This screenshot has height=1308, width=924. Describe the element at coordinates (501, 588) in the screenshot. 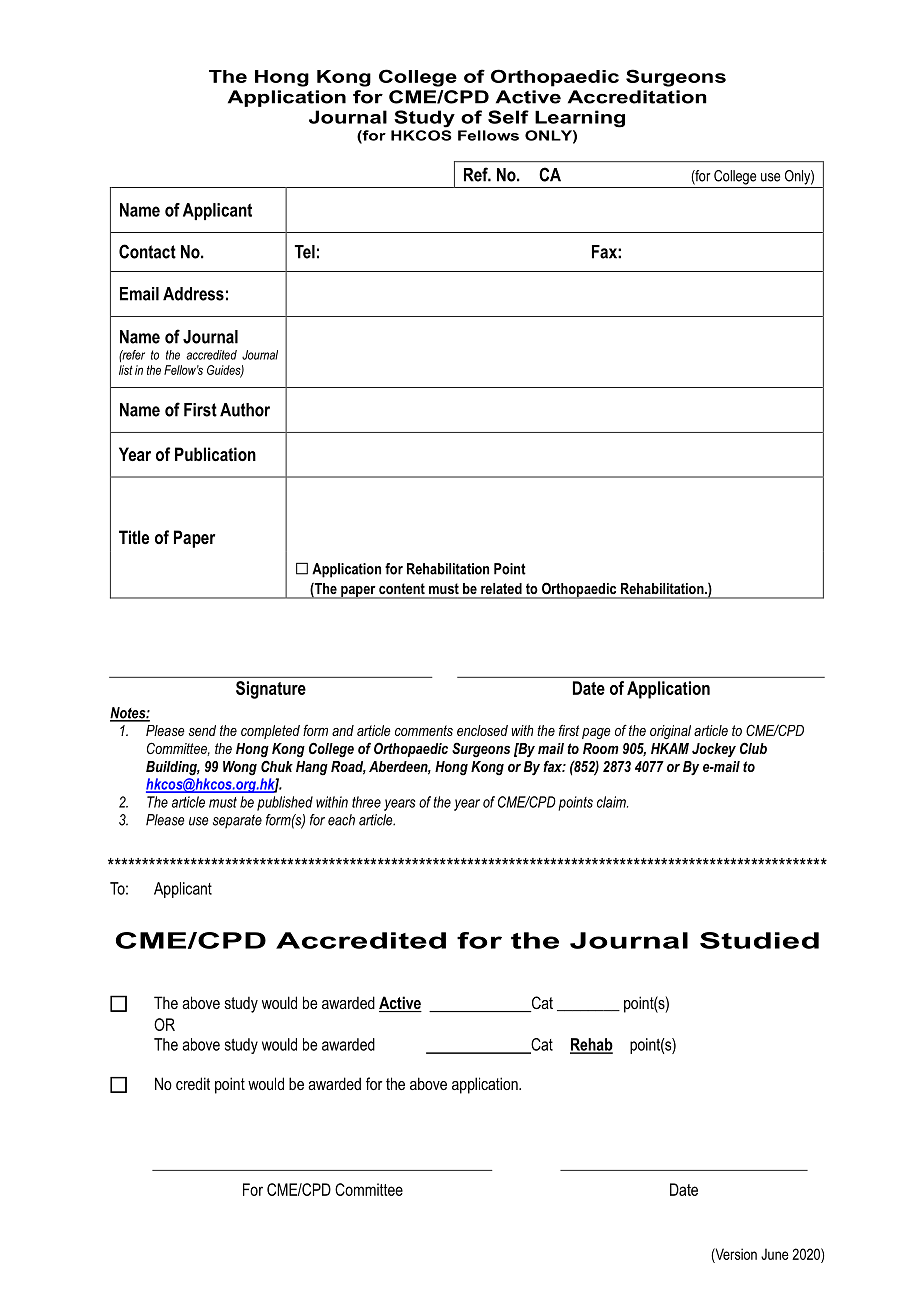

I see `related` at that location.
